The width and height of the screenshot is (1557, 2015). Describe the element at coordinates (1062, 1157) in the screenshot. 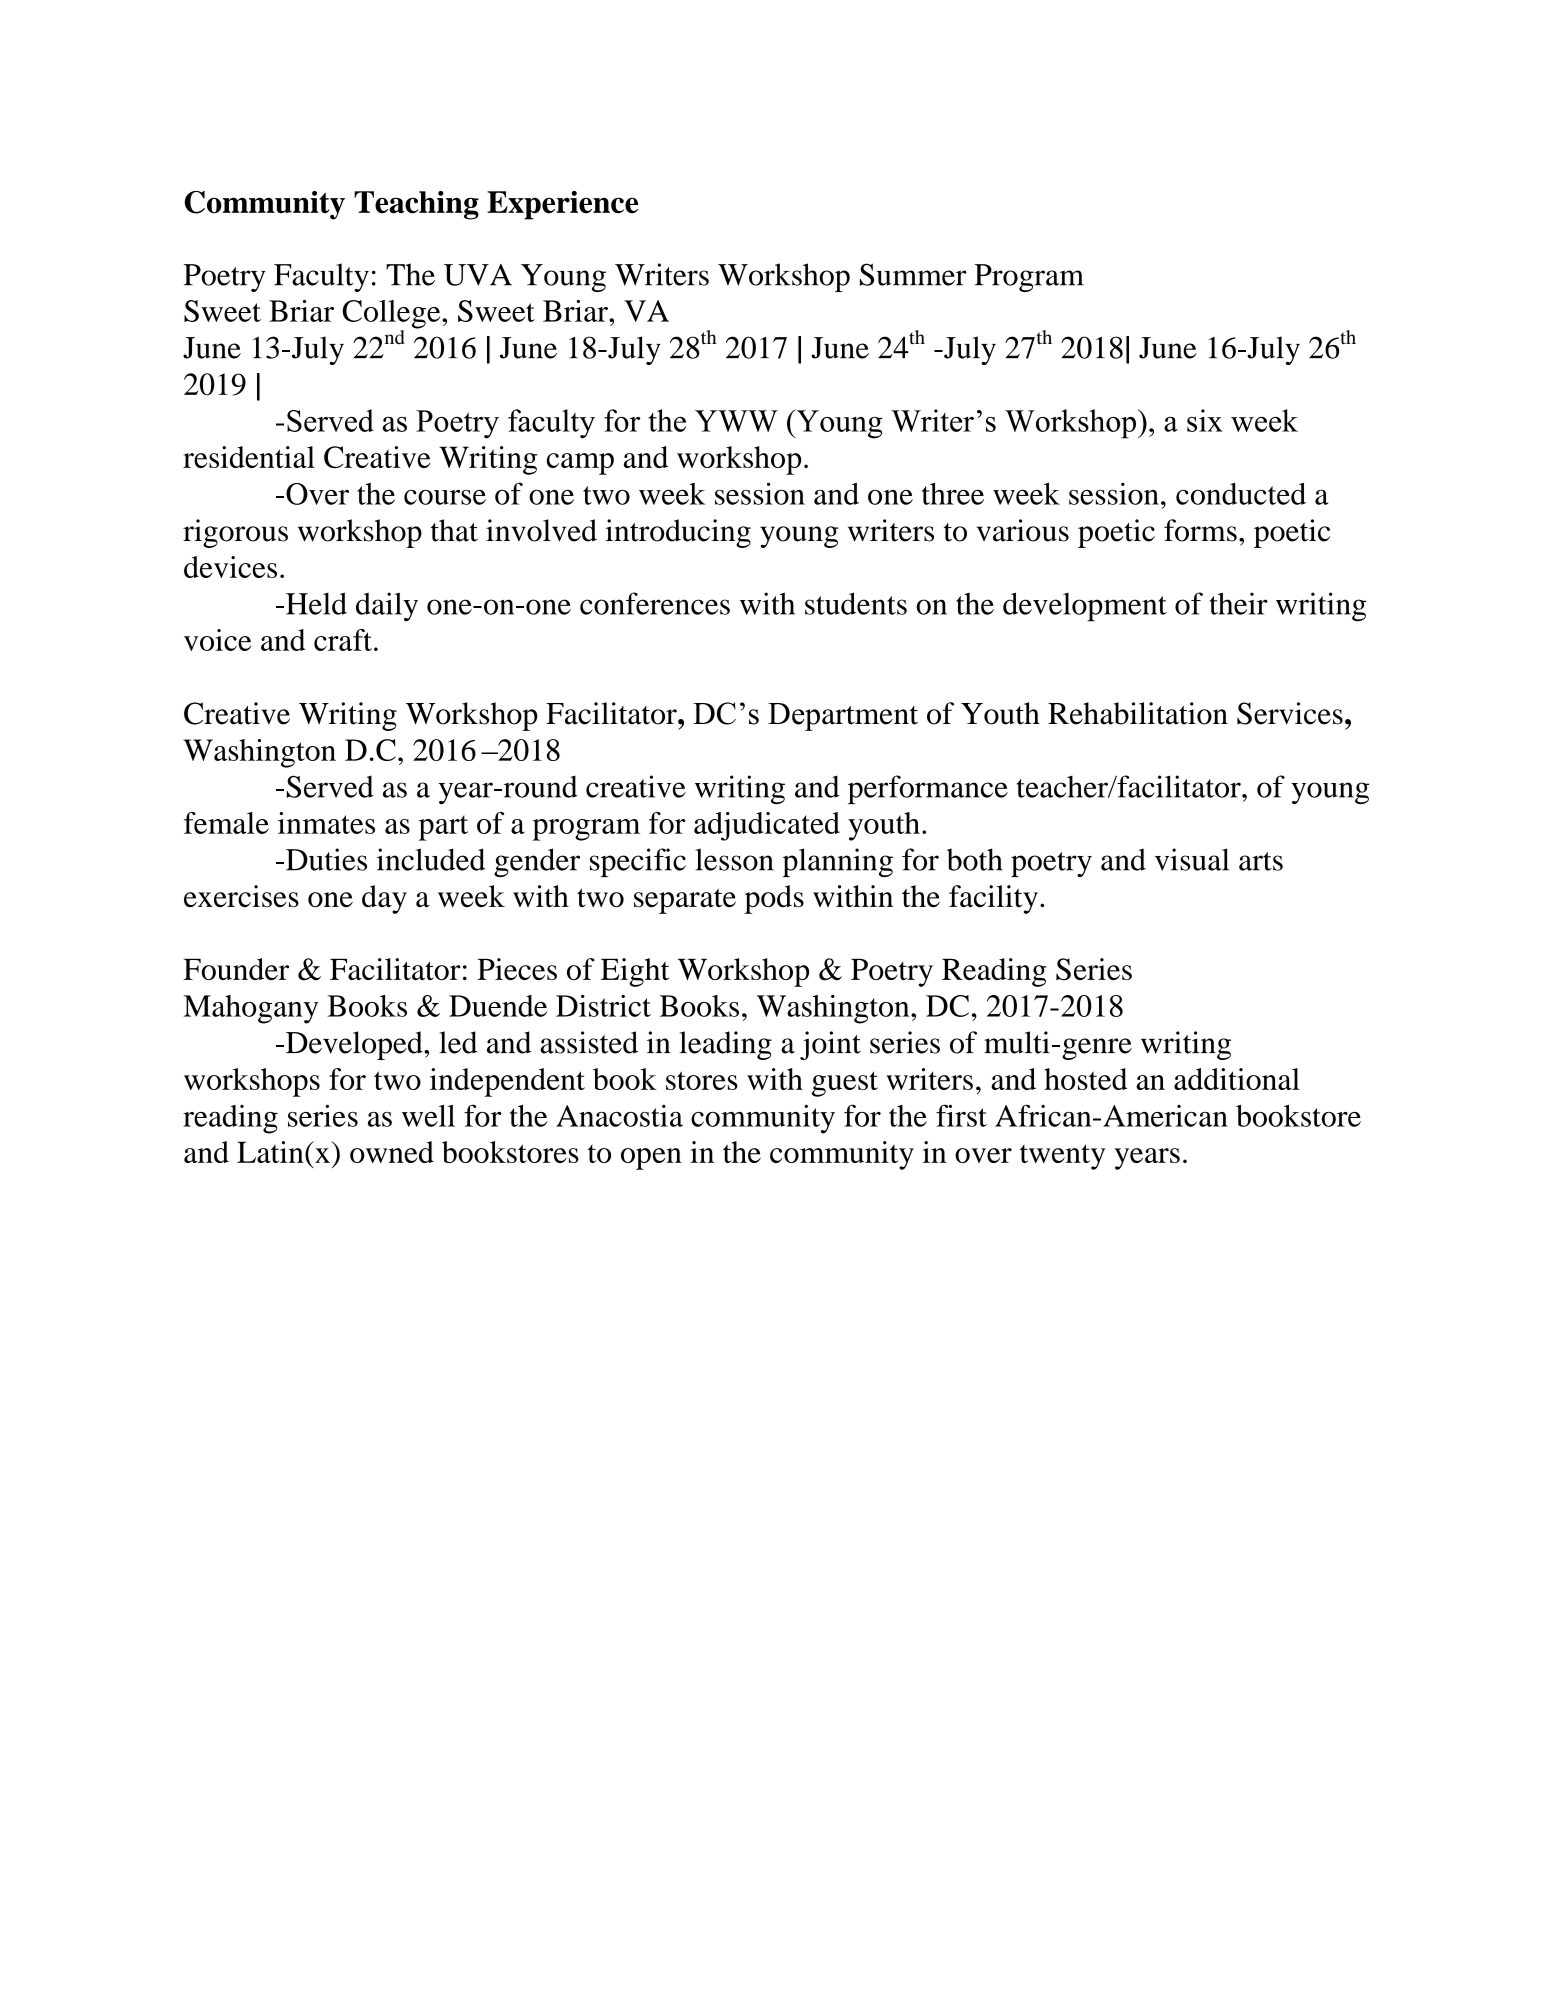

I see `twenty` at that location.
